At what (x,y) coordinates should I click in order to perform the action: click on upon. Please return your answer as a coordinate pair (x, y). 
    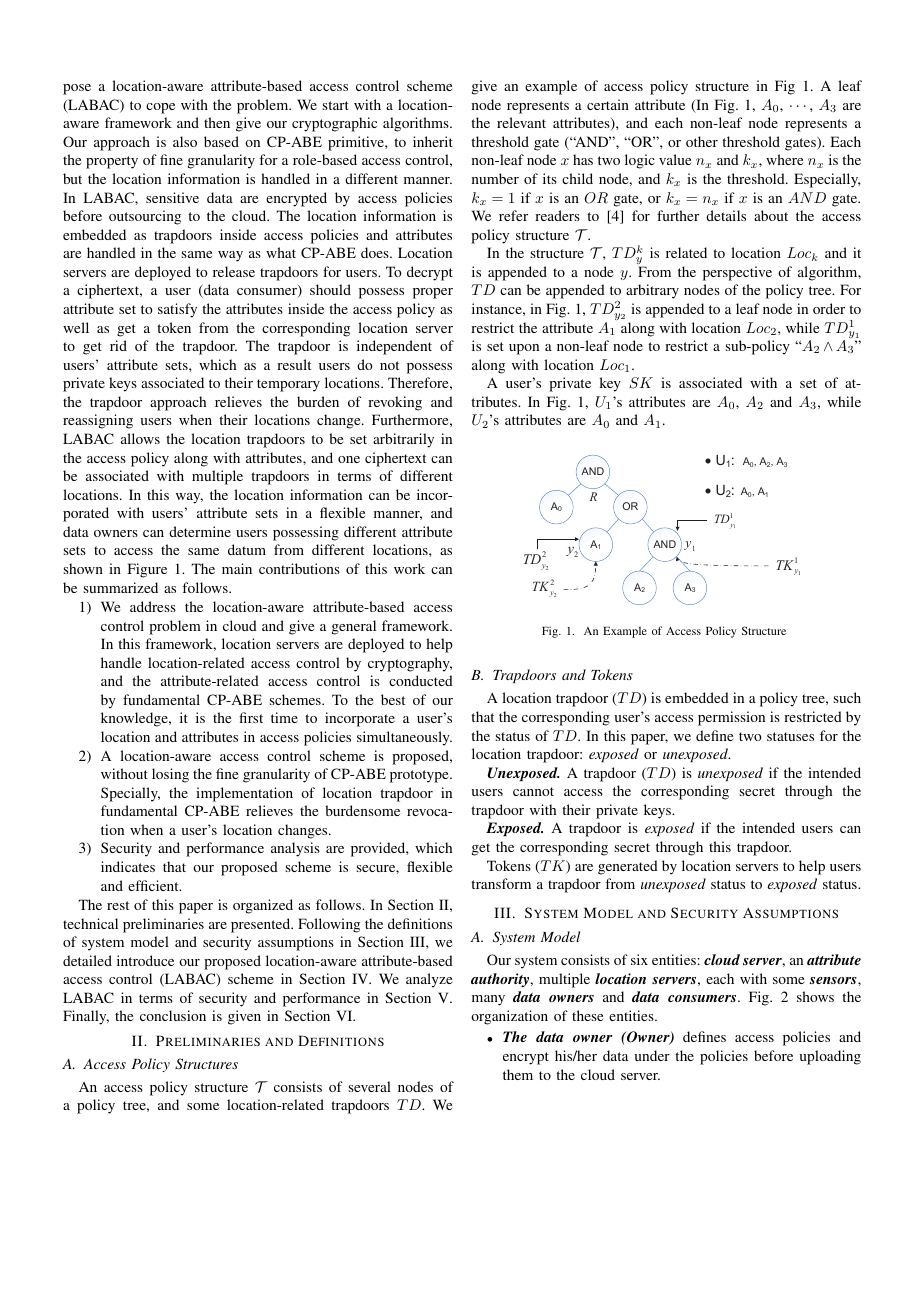
    Looking at the image, I should click on (524, 349).
